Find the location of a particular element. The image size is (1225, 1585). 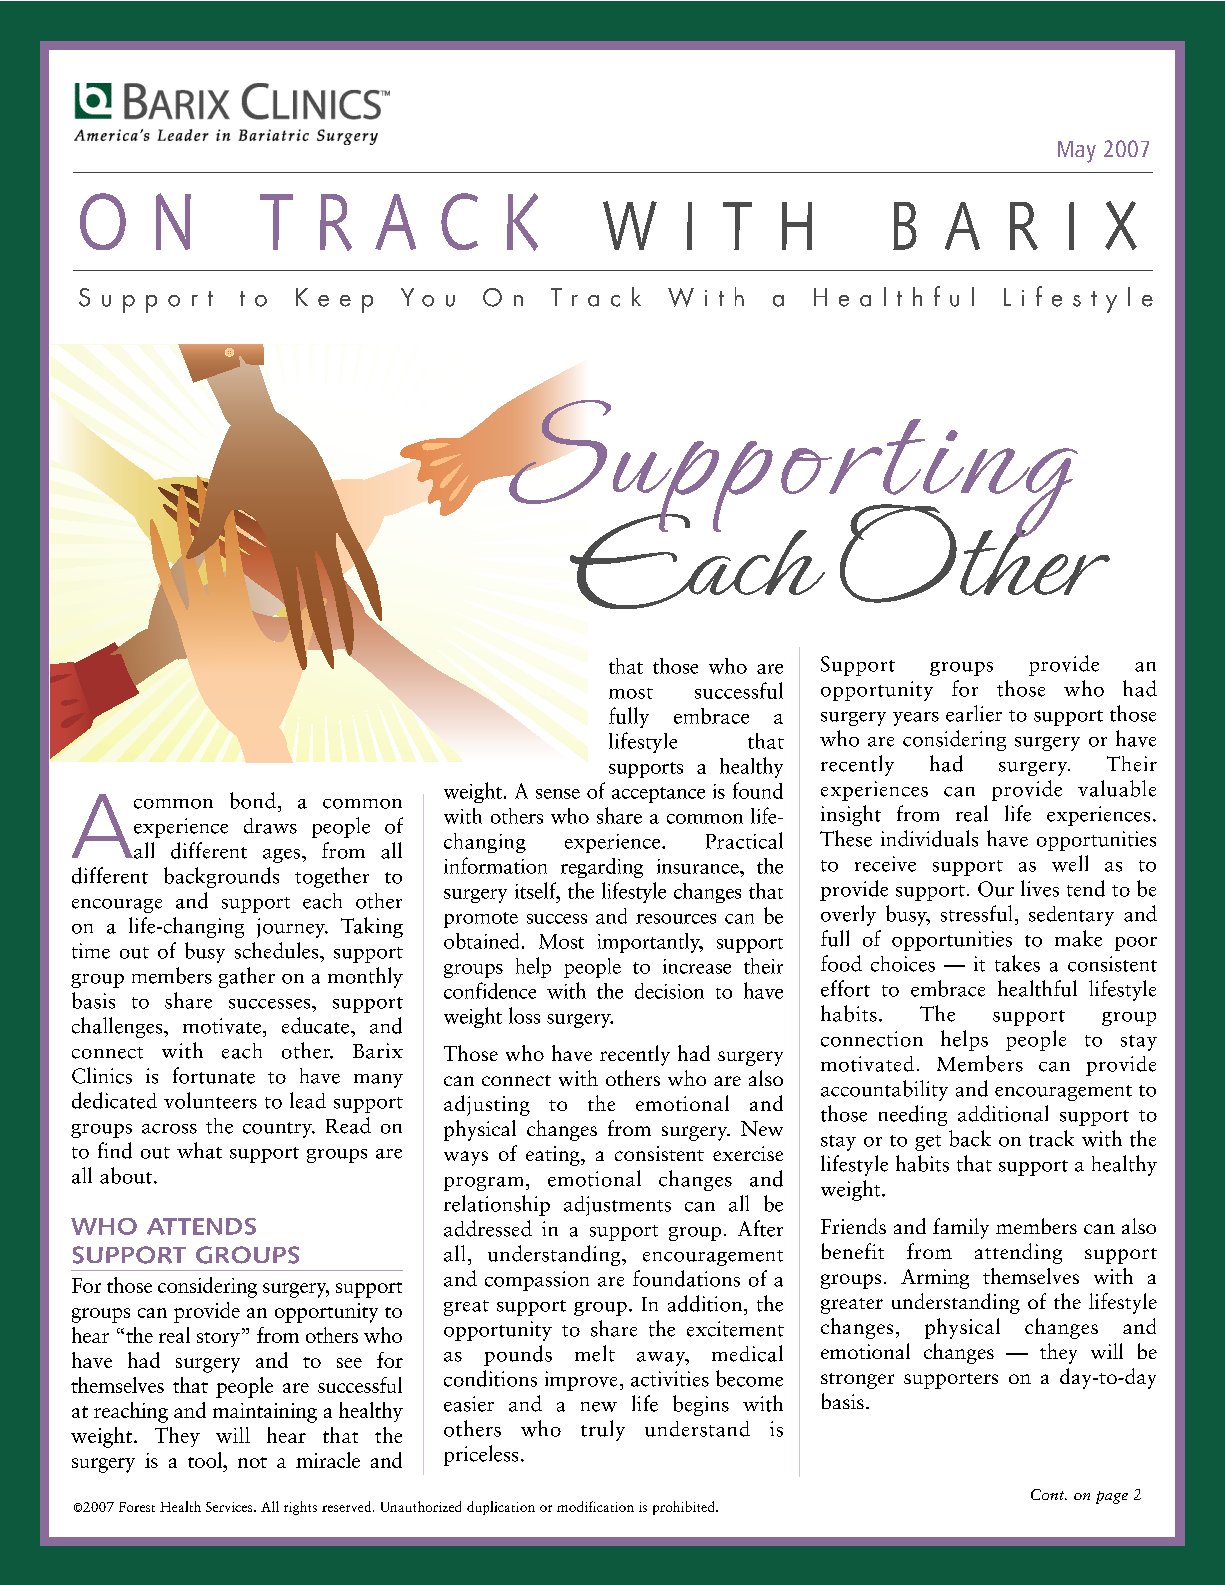

Keep is located at coordinates (334, 300).
